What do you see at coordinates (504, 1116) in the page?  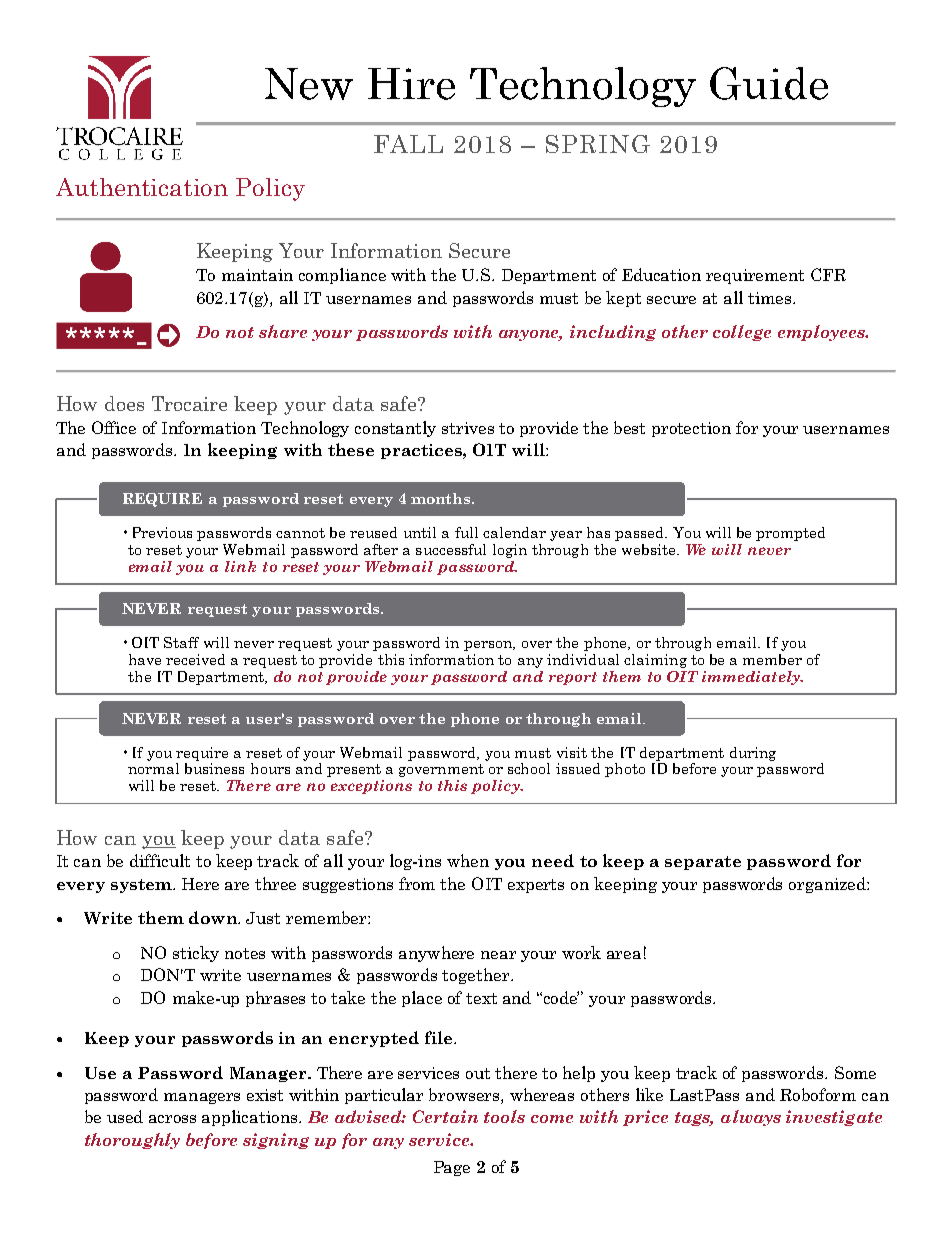 I see `tools` at bounding box center [504, 1116].
